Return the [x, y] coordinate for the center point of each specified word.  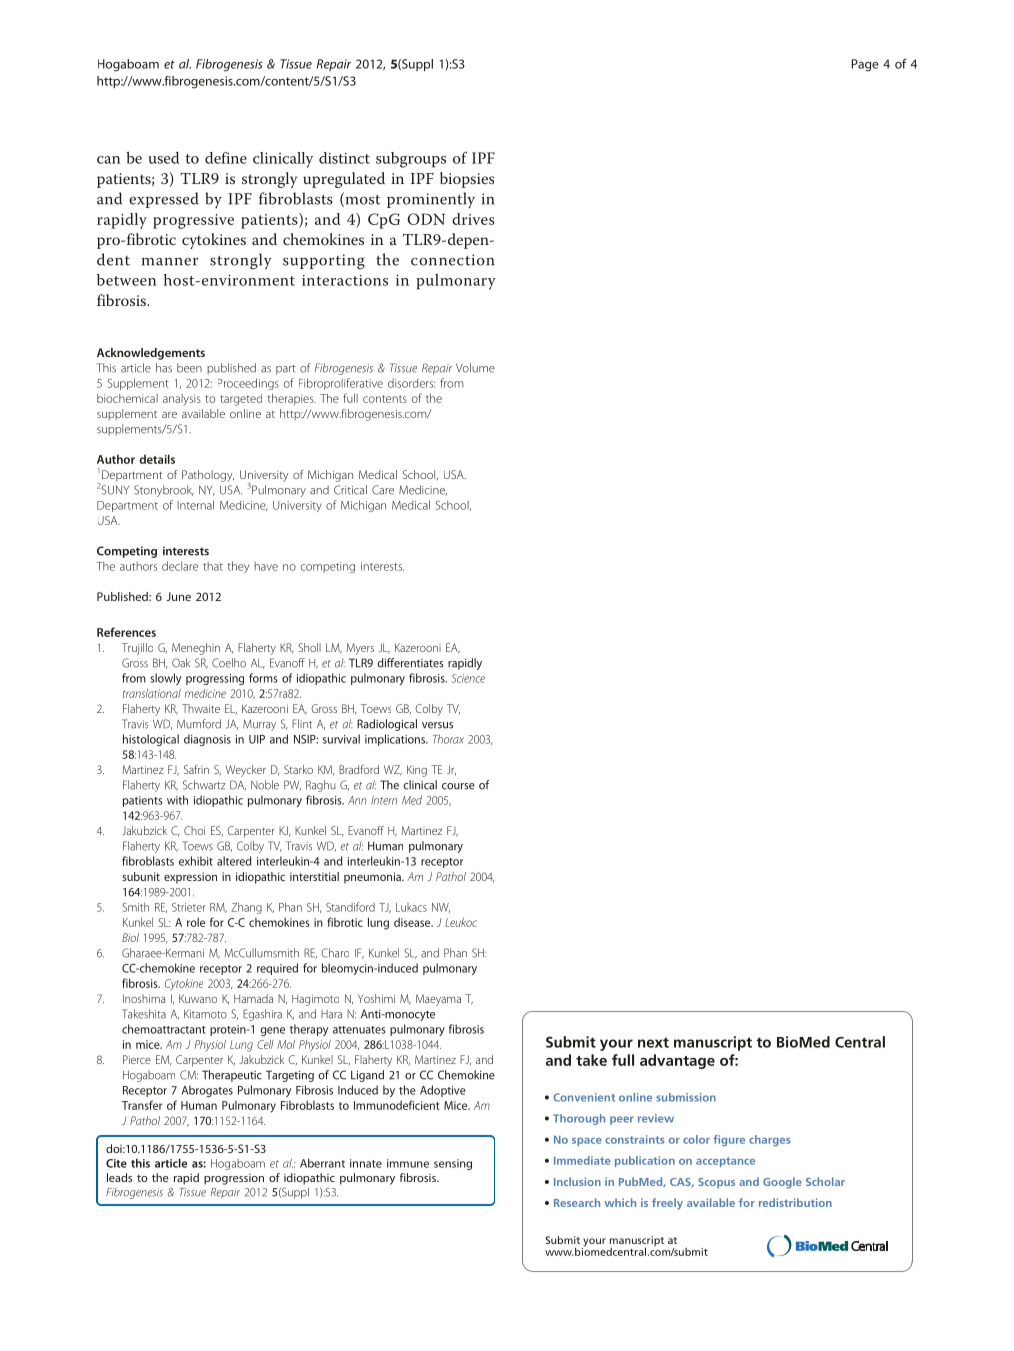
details [157, 459]
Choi [194, 830]
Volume [475, 368]
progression [234, 1179]
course [458, 786]
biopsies [467, 180]
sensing [453, 1164]
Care [383, 490]
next [653, 1042]
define [226, 158]
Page [865, 65]
